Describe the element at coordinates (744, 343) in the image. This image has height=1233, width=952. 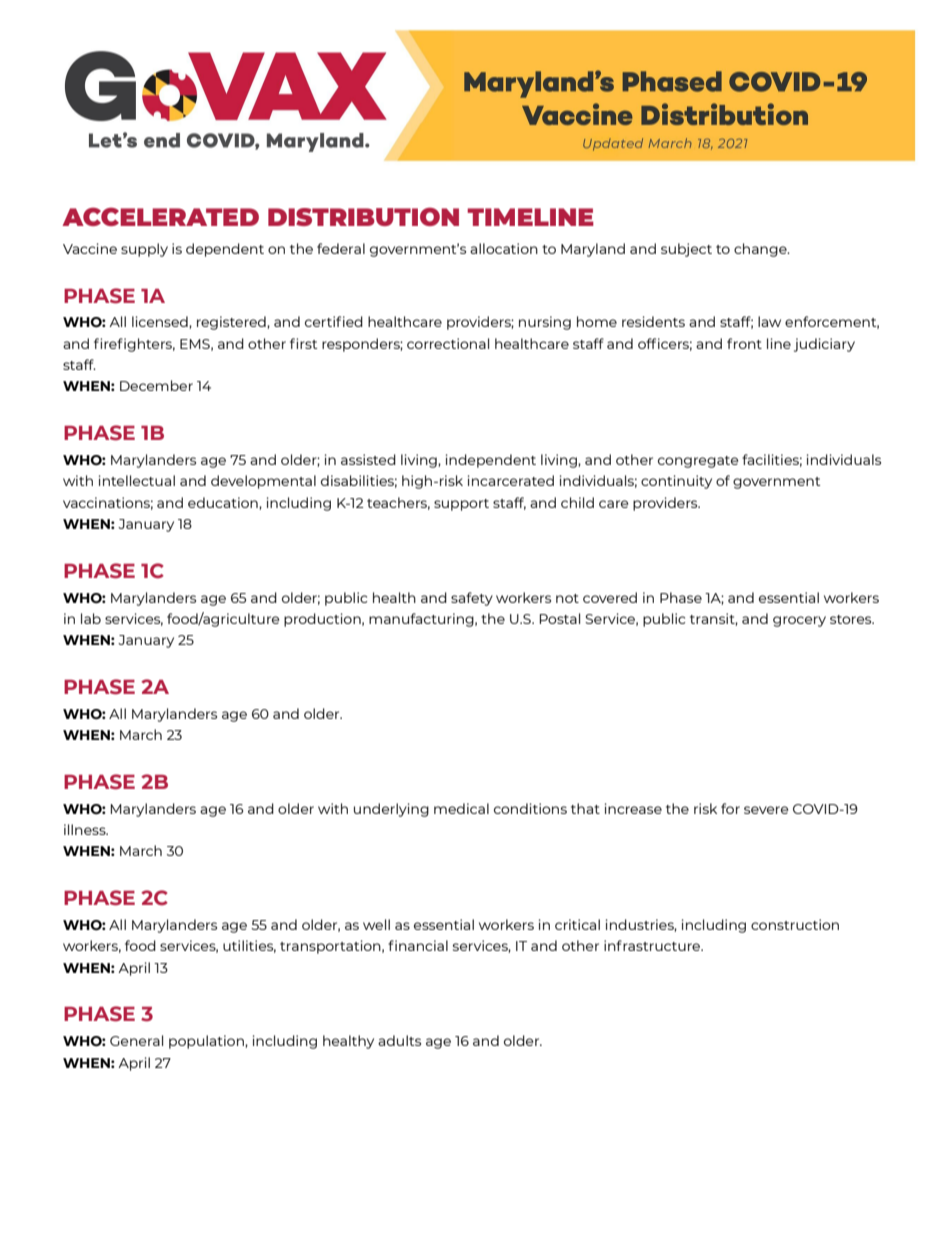
I see `front` at that location.
